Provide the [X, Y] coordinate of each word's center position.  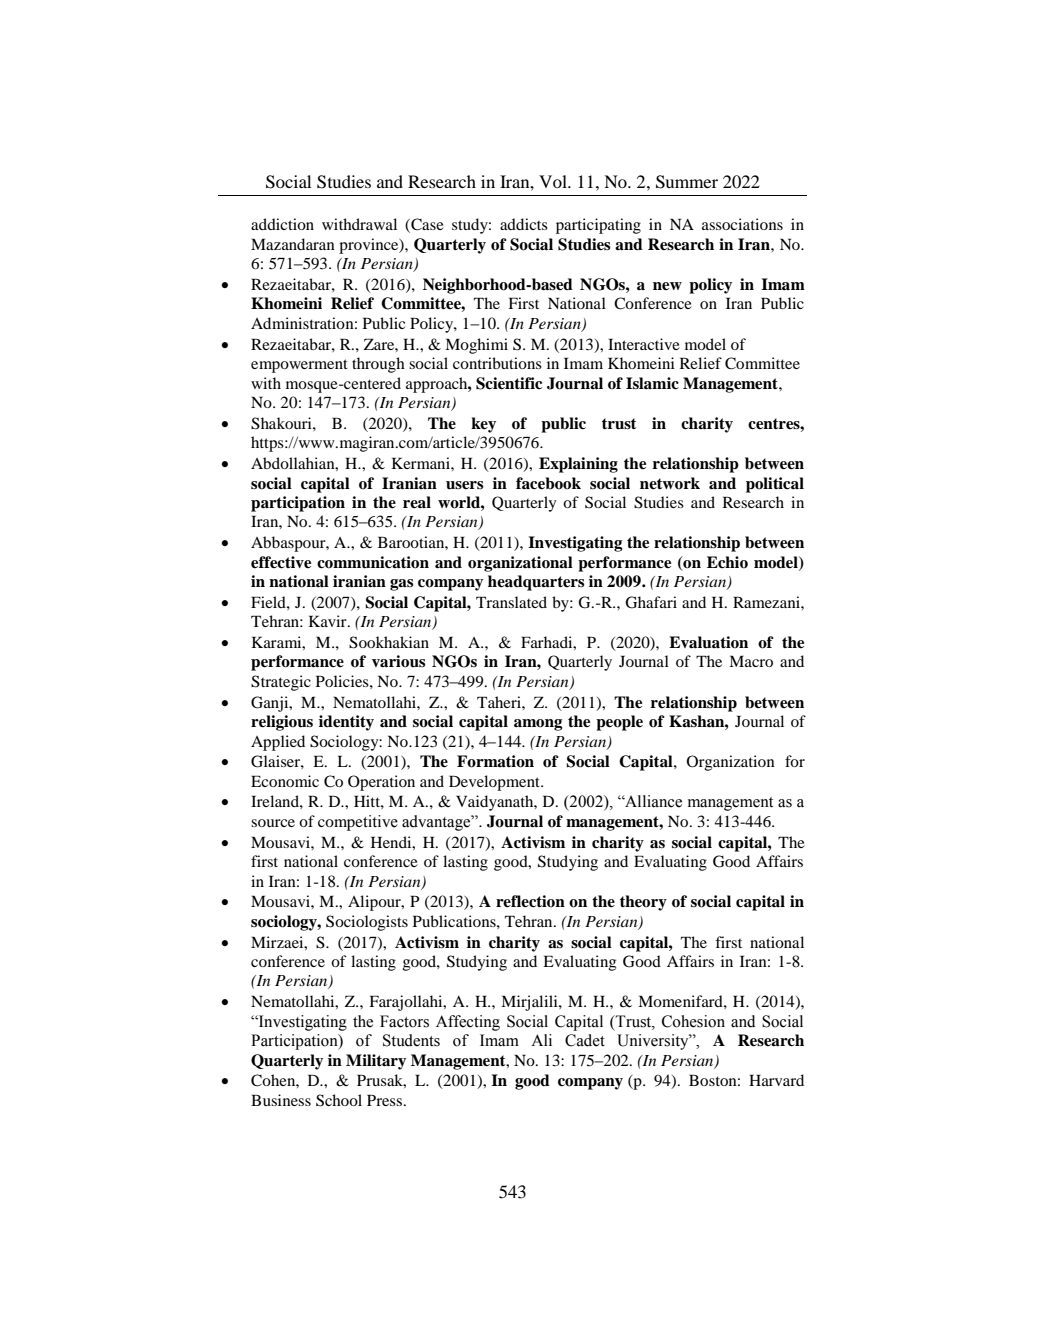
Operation [381, 783]
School [339, 1100]
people [619, 723]
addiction [282, 224]
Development [495, 783]
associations [742, 224]
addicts [524, 224]
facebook [548, 483]
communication [373, 562]
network [670, 483]
